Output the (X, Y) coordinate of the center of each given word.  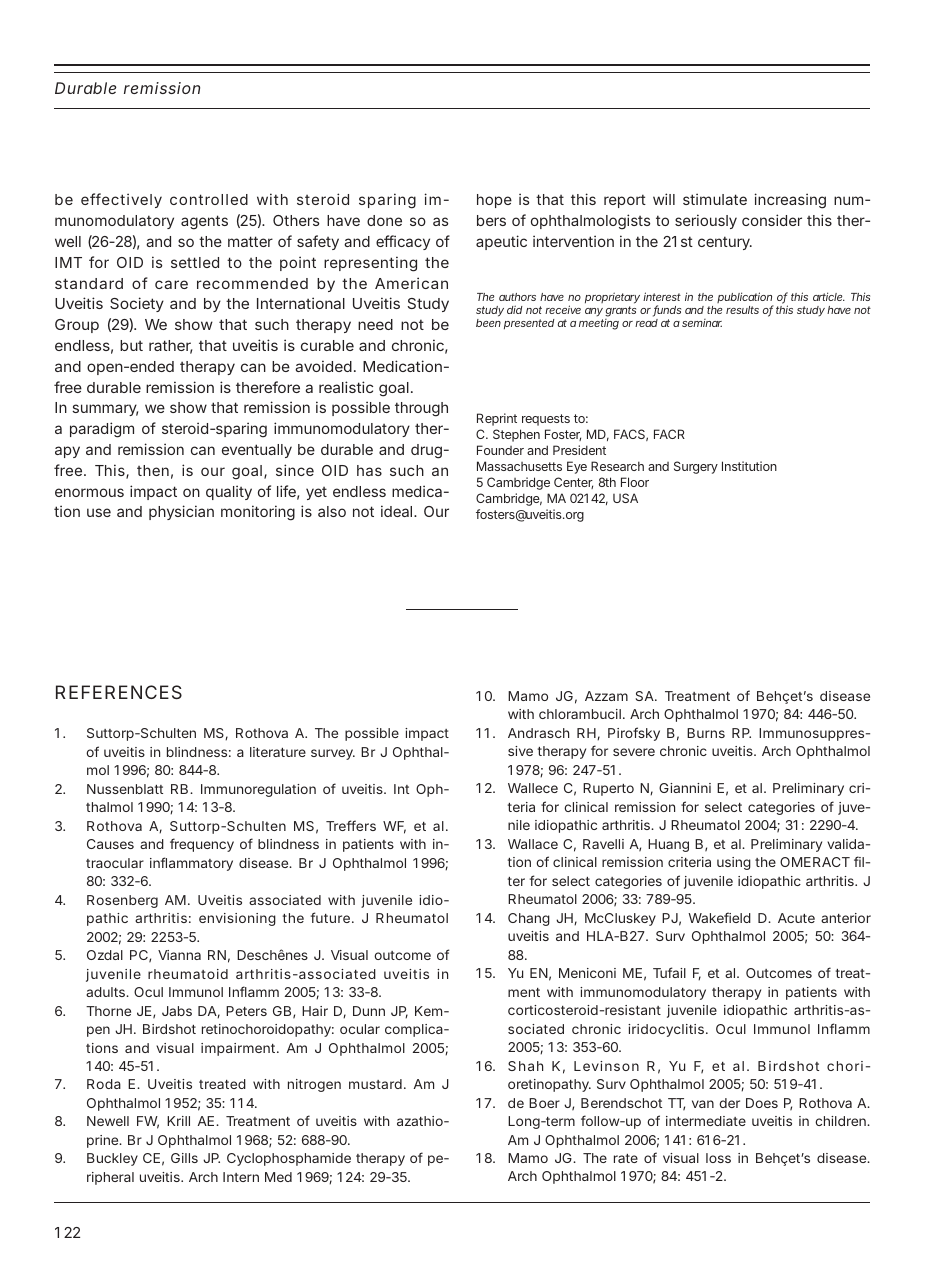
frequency (202, 845)
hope (494, 201)
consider (772, 220)
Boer (544, 1103)
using (734, 863)
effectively (121, 200)
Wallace (533, 844)
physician (181, 512)
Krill (178, 1121)
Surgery (696, 467)
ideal (398, 511)
